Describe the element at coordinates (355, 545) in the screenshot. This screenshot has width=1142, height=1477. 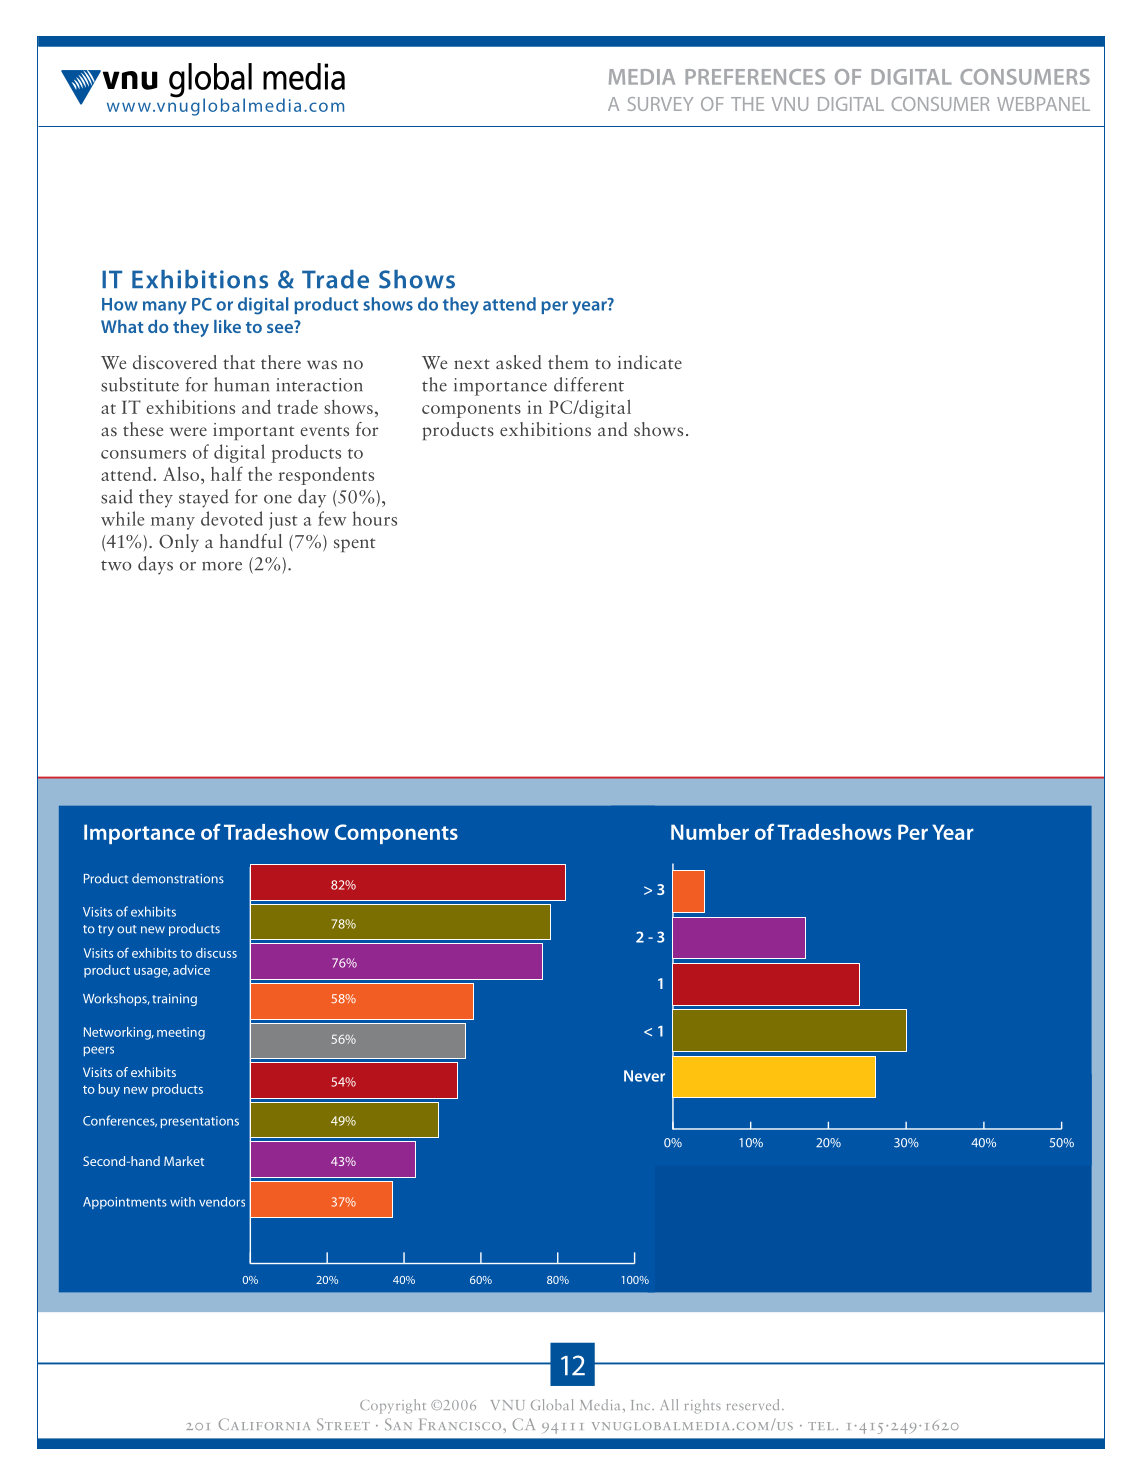
I see `spent` at that location.
